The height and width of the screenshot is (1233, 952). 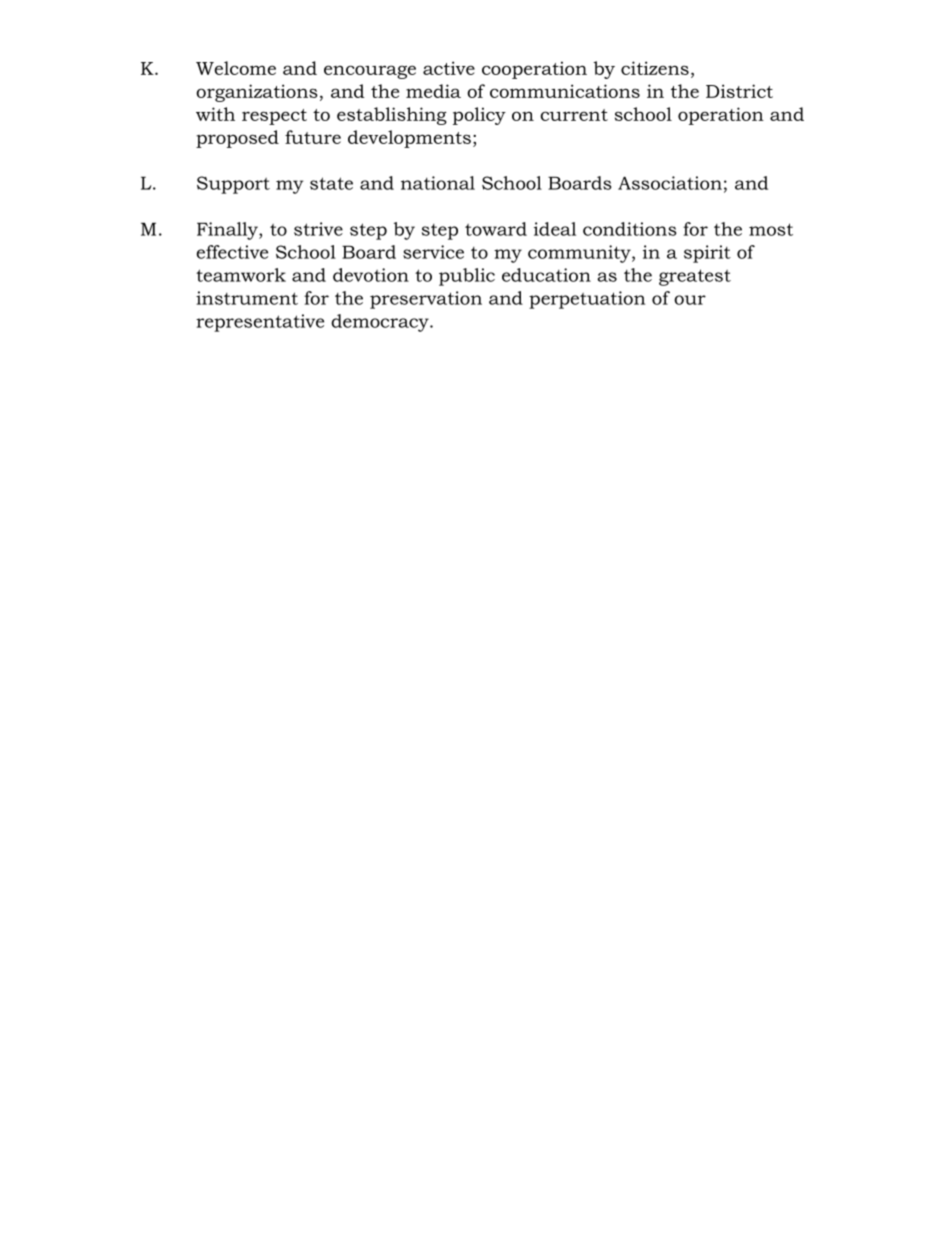 I want to click on proposed, so click(x=237, y=139).
